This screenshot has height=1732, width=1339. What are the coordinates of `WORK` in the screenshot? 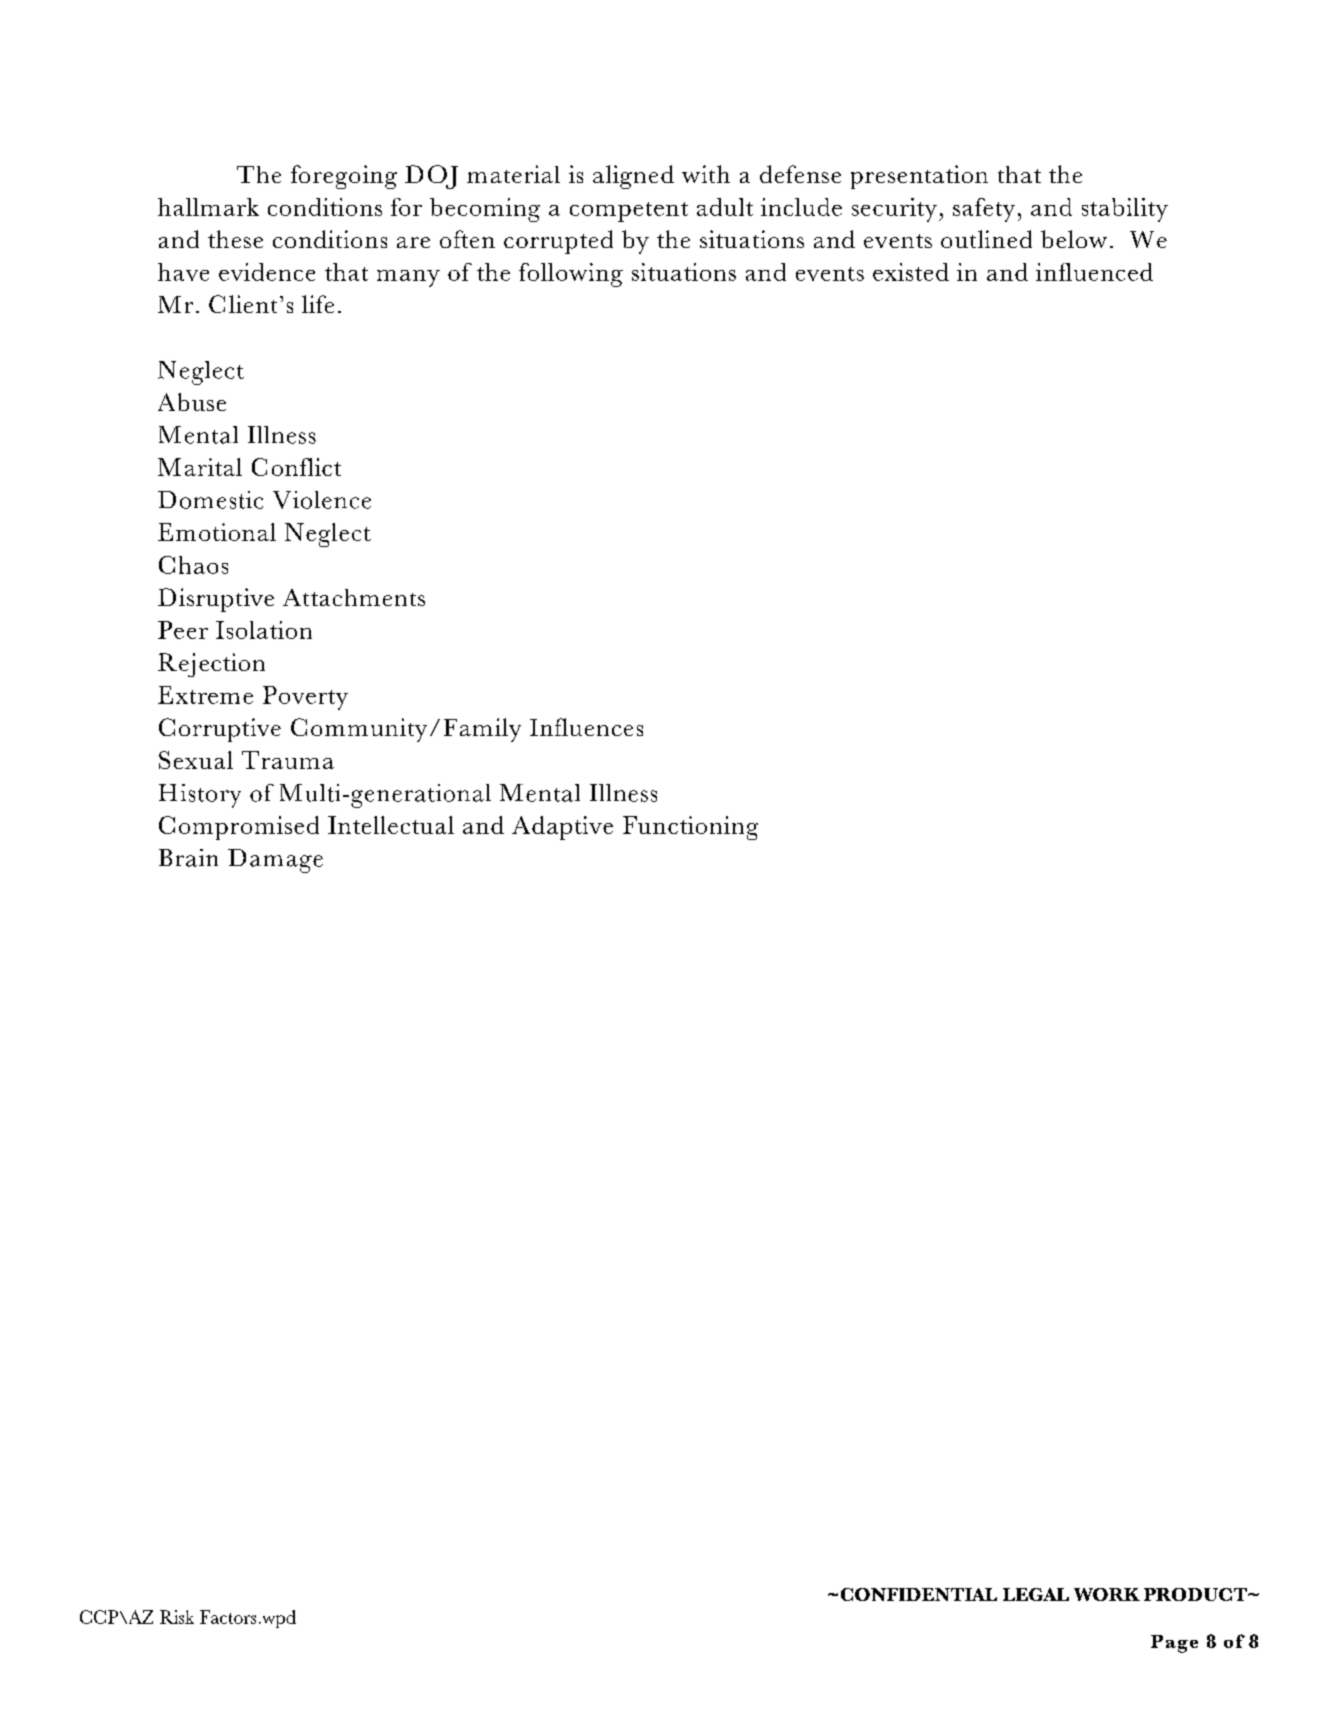 It's located at (1107, 1594).
